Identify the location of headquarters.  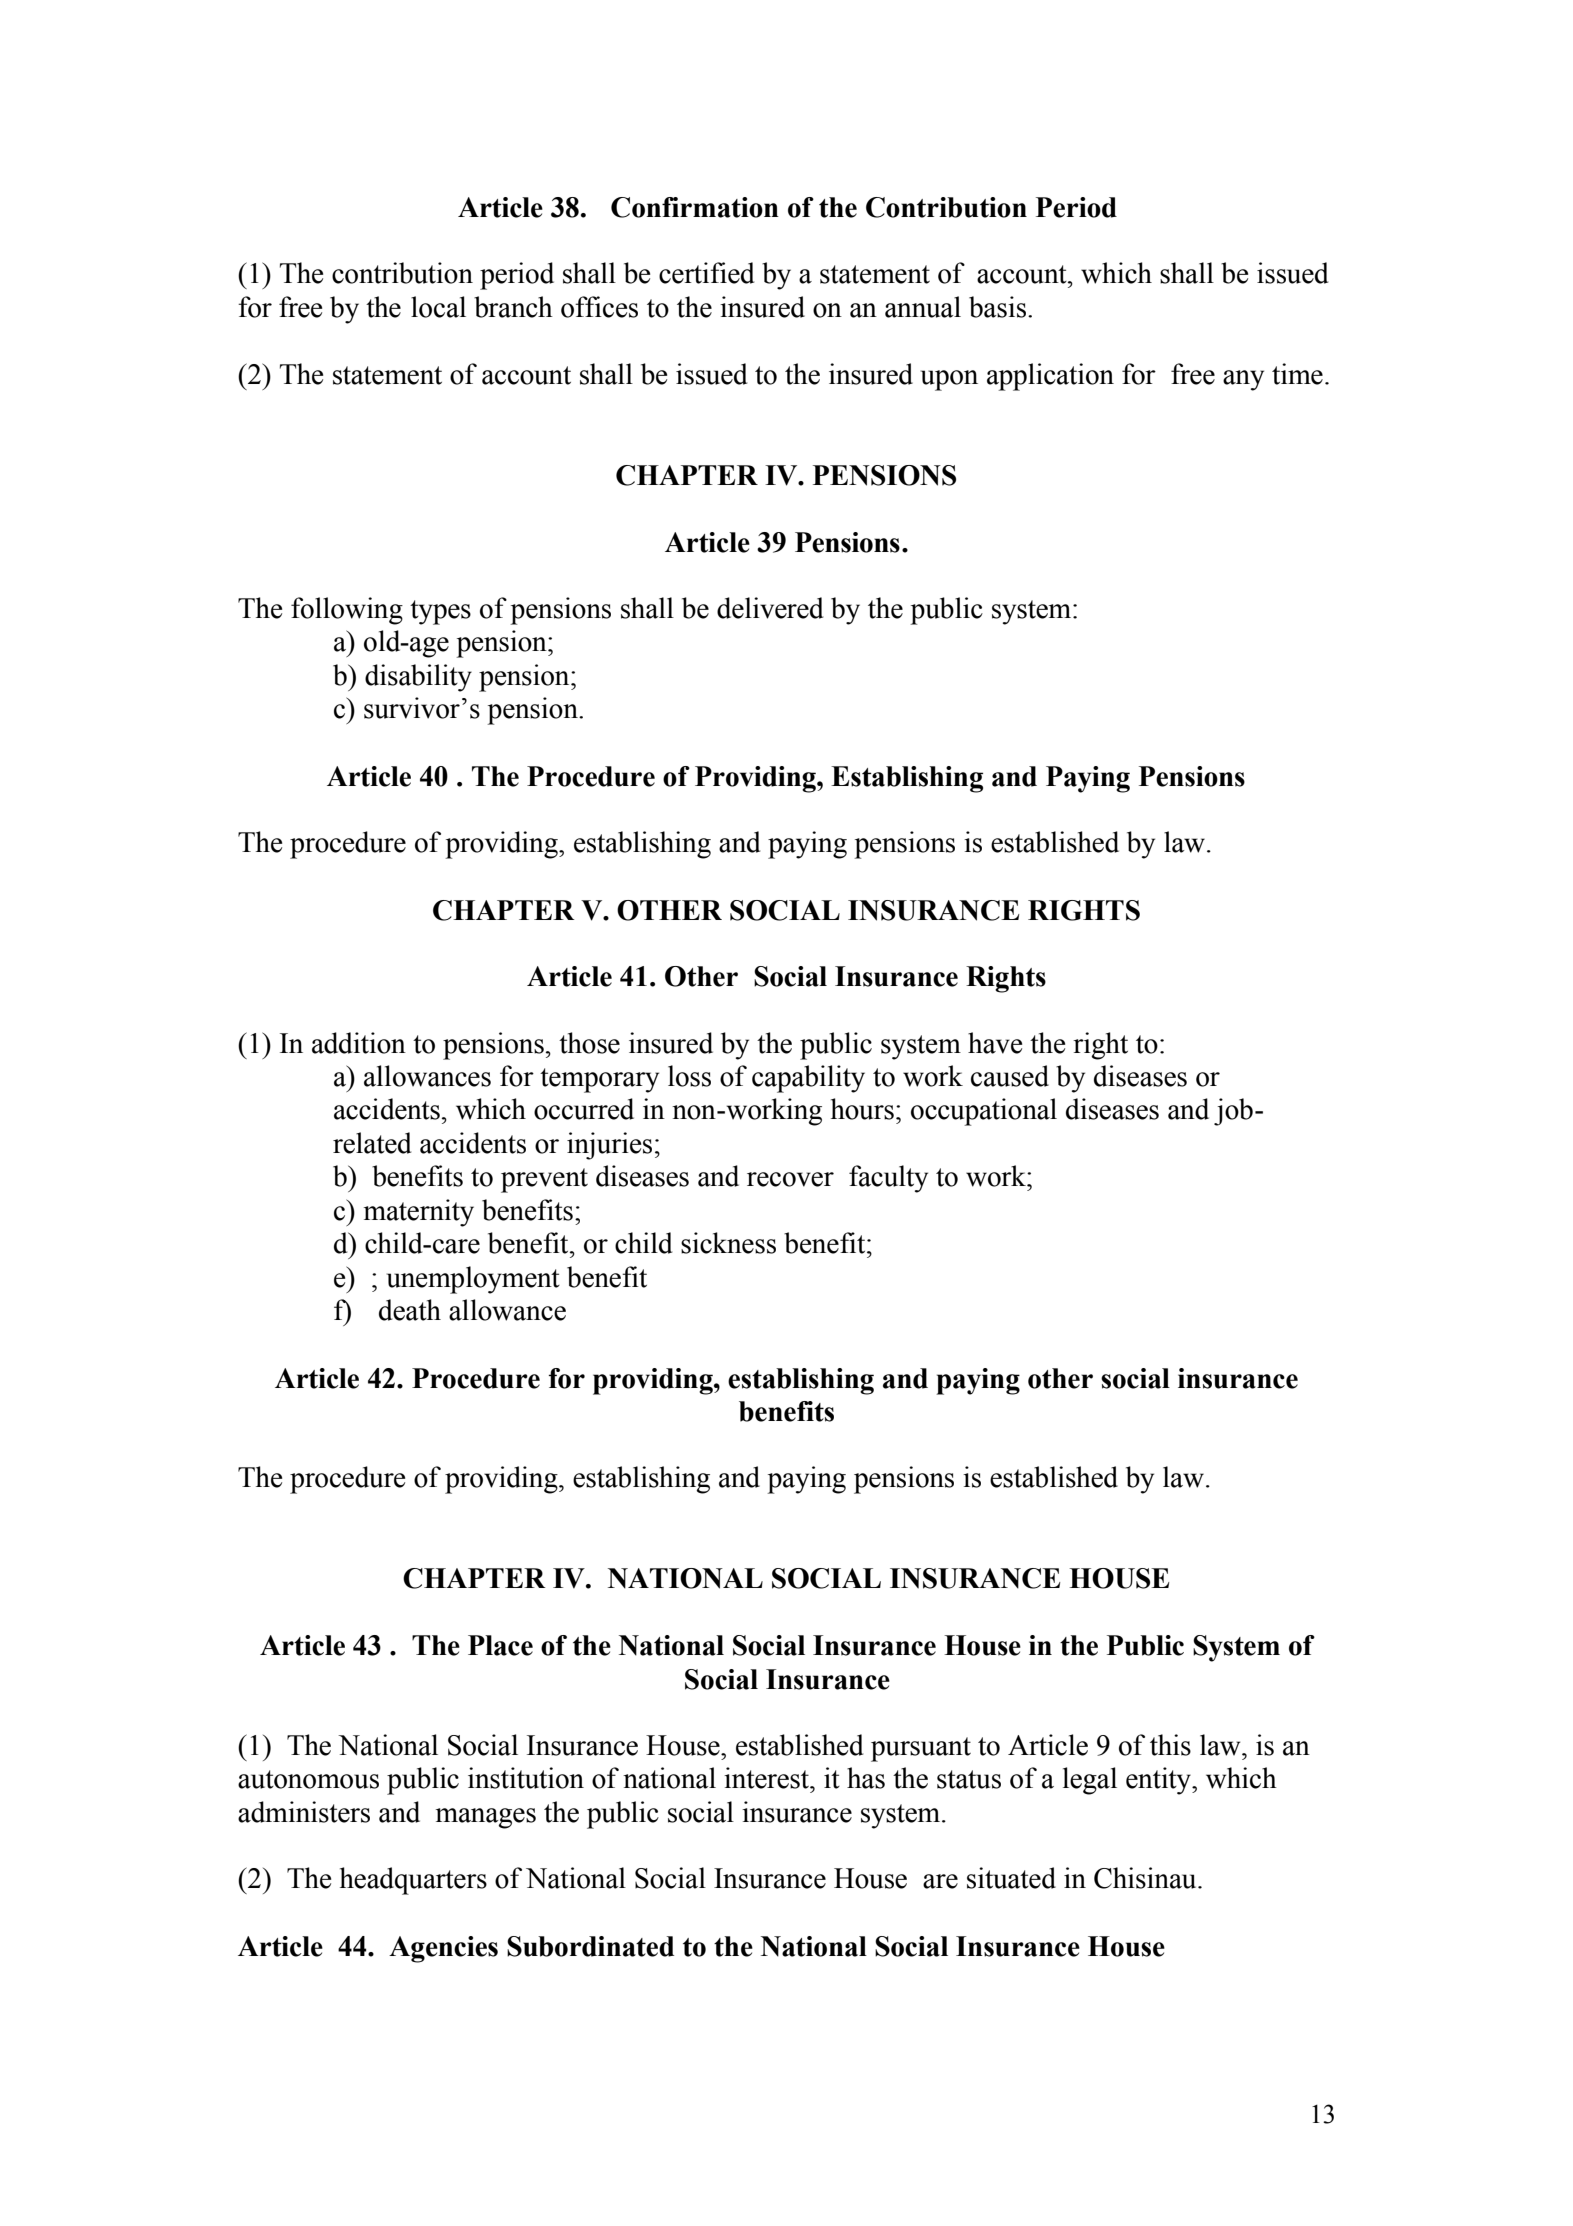
(413, 1881).
